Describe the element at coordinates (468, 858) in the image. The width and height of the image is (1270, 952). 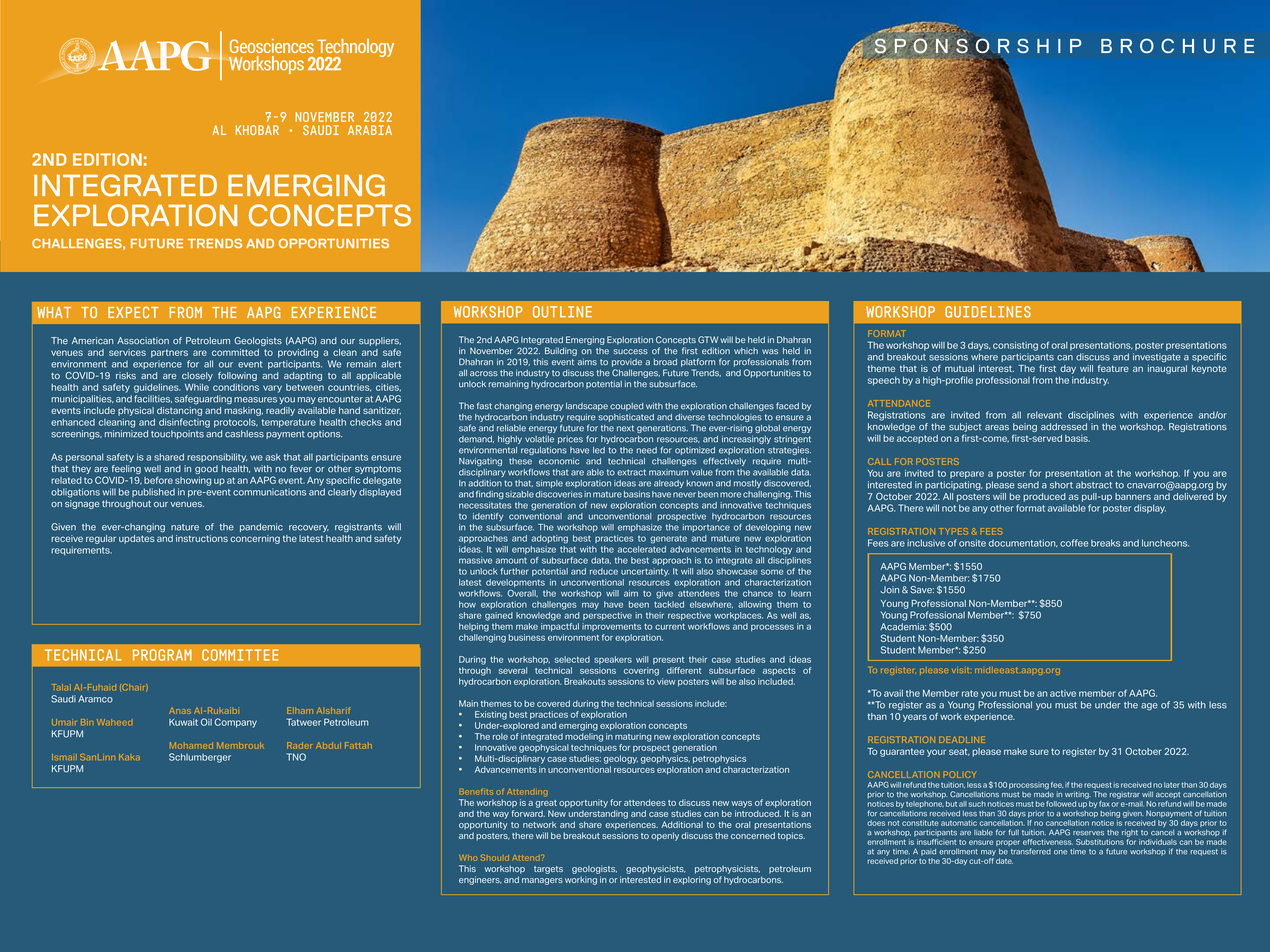
I see `Who` at that location.
